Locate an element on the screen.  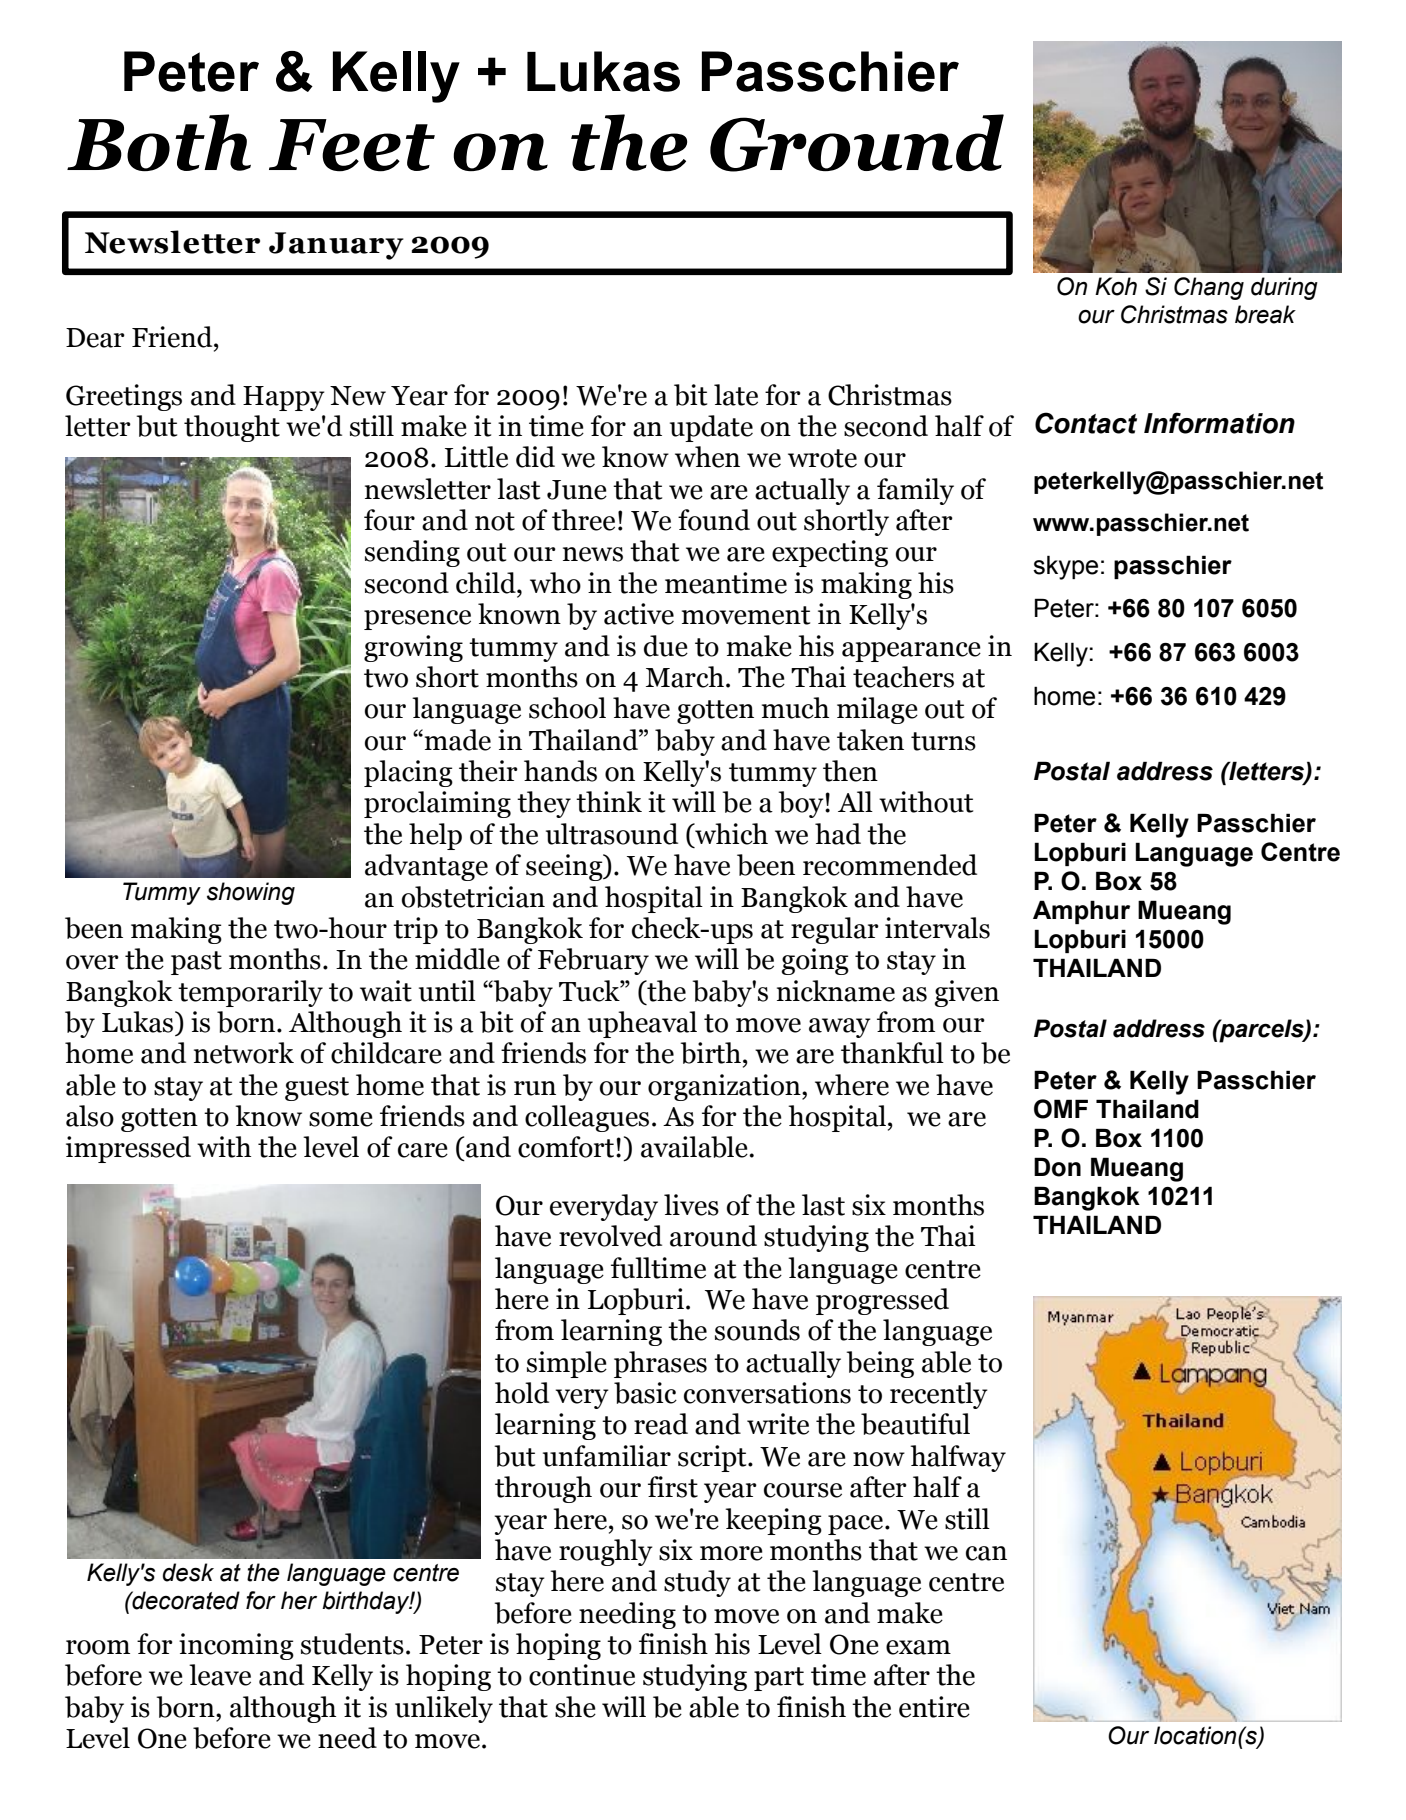
Ground is located at coordinates (857, 143).
